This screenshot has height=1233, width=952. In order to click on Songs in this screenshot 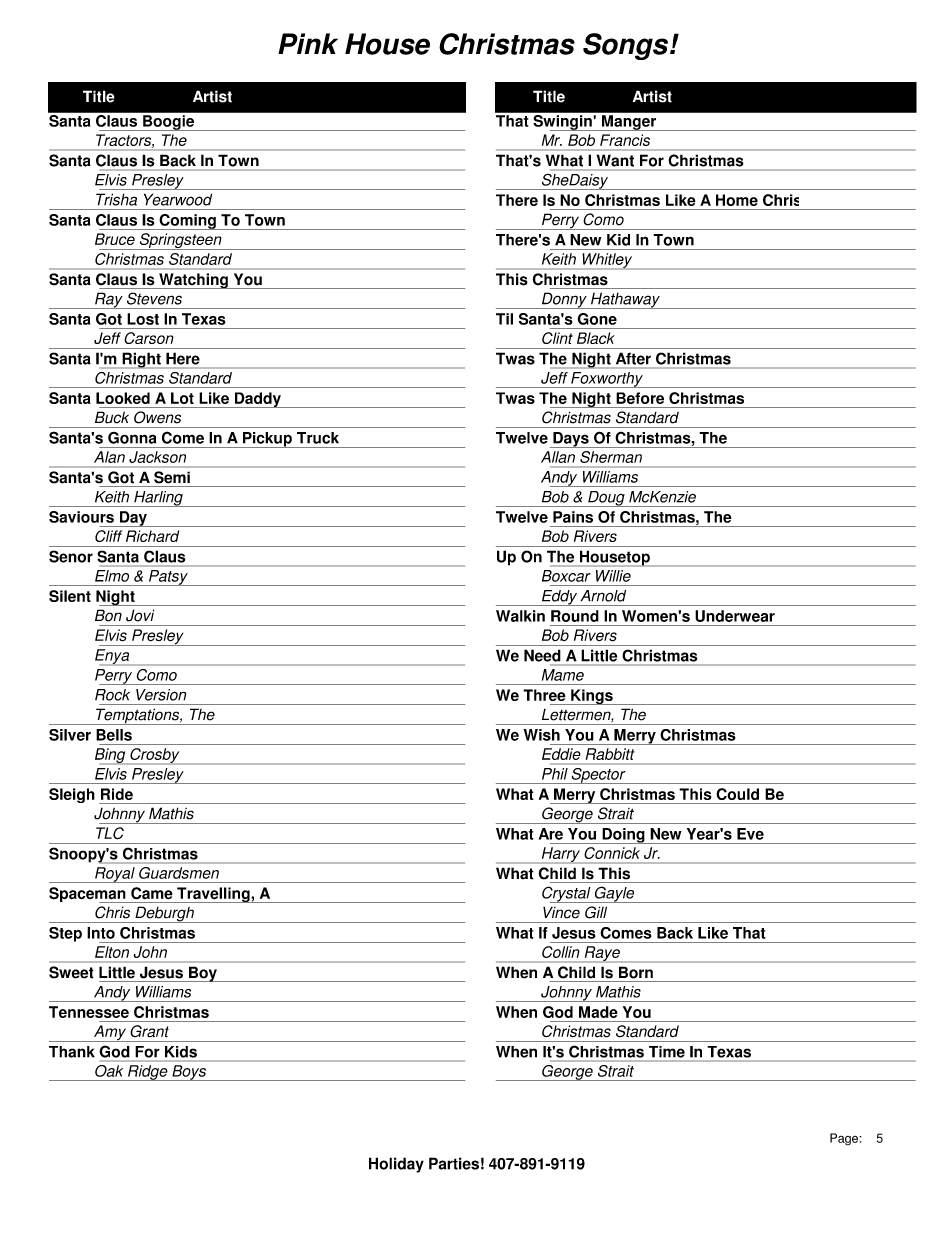, I will do `click(625, 46)`.
